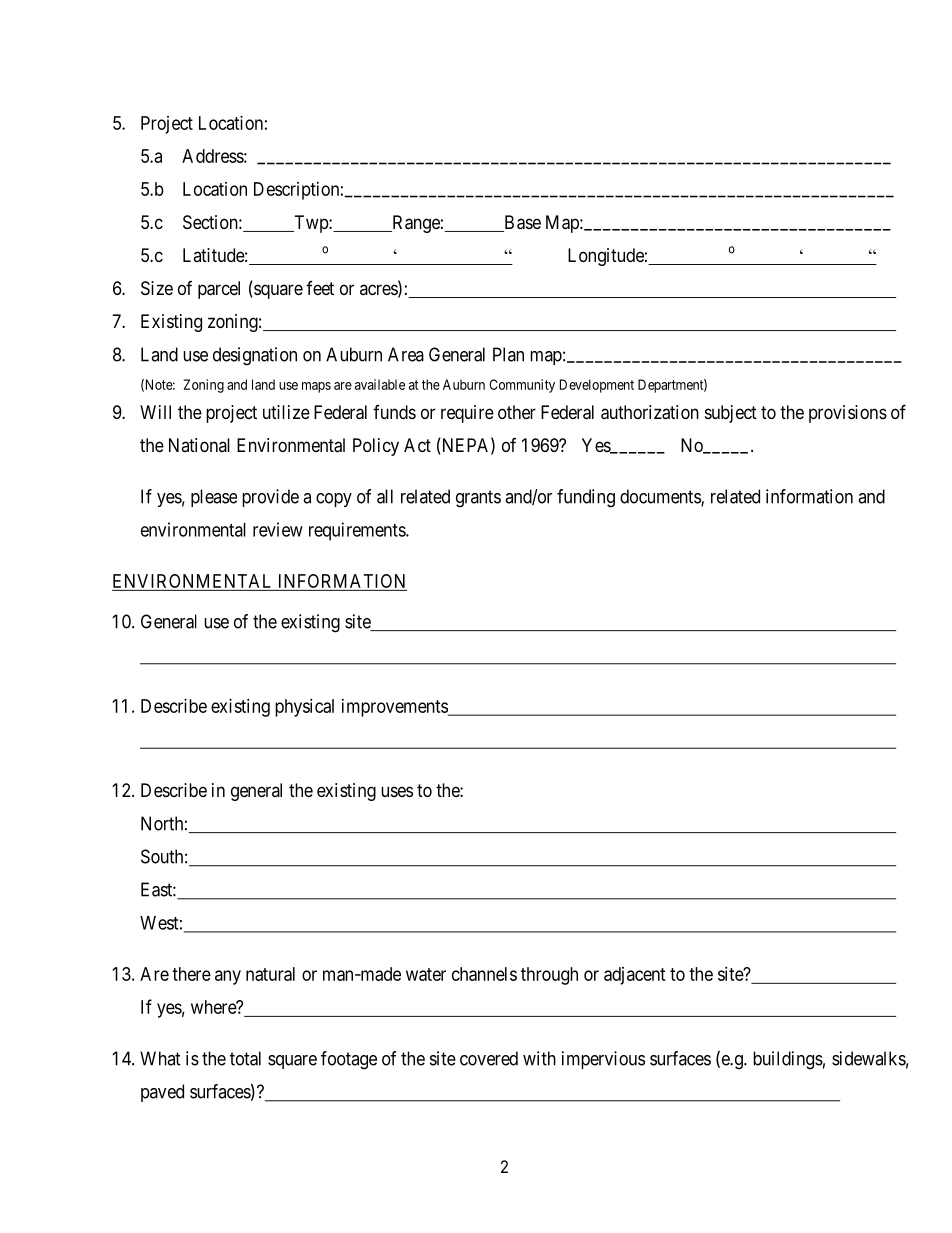 The height and width of the image is (1233, 952). Describe the element at coordinates (397, 791) in the image. I see `uses` at that location.
